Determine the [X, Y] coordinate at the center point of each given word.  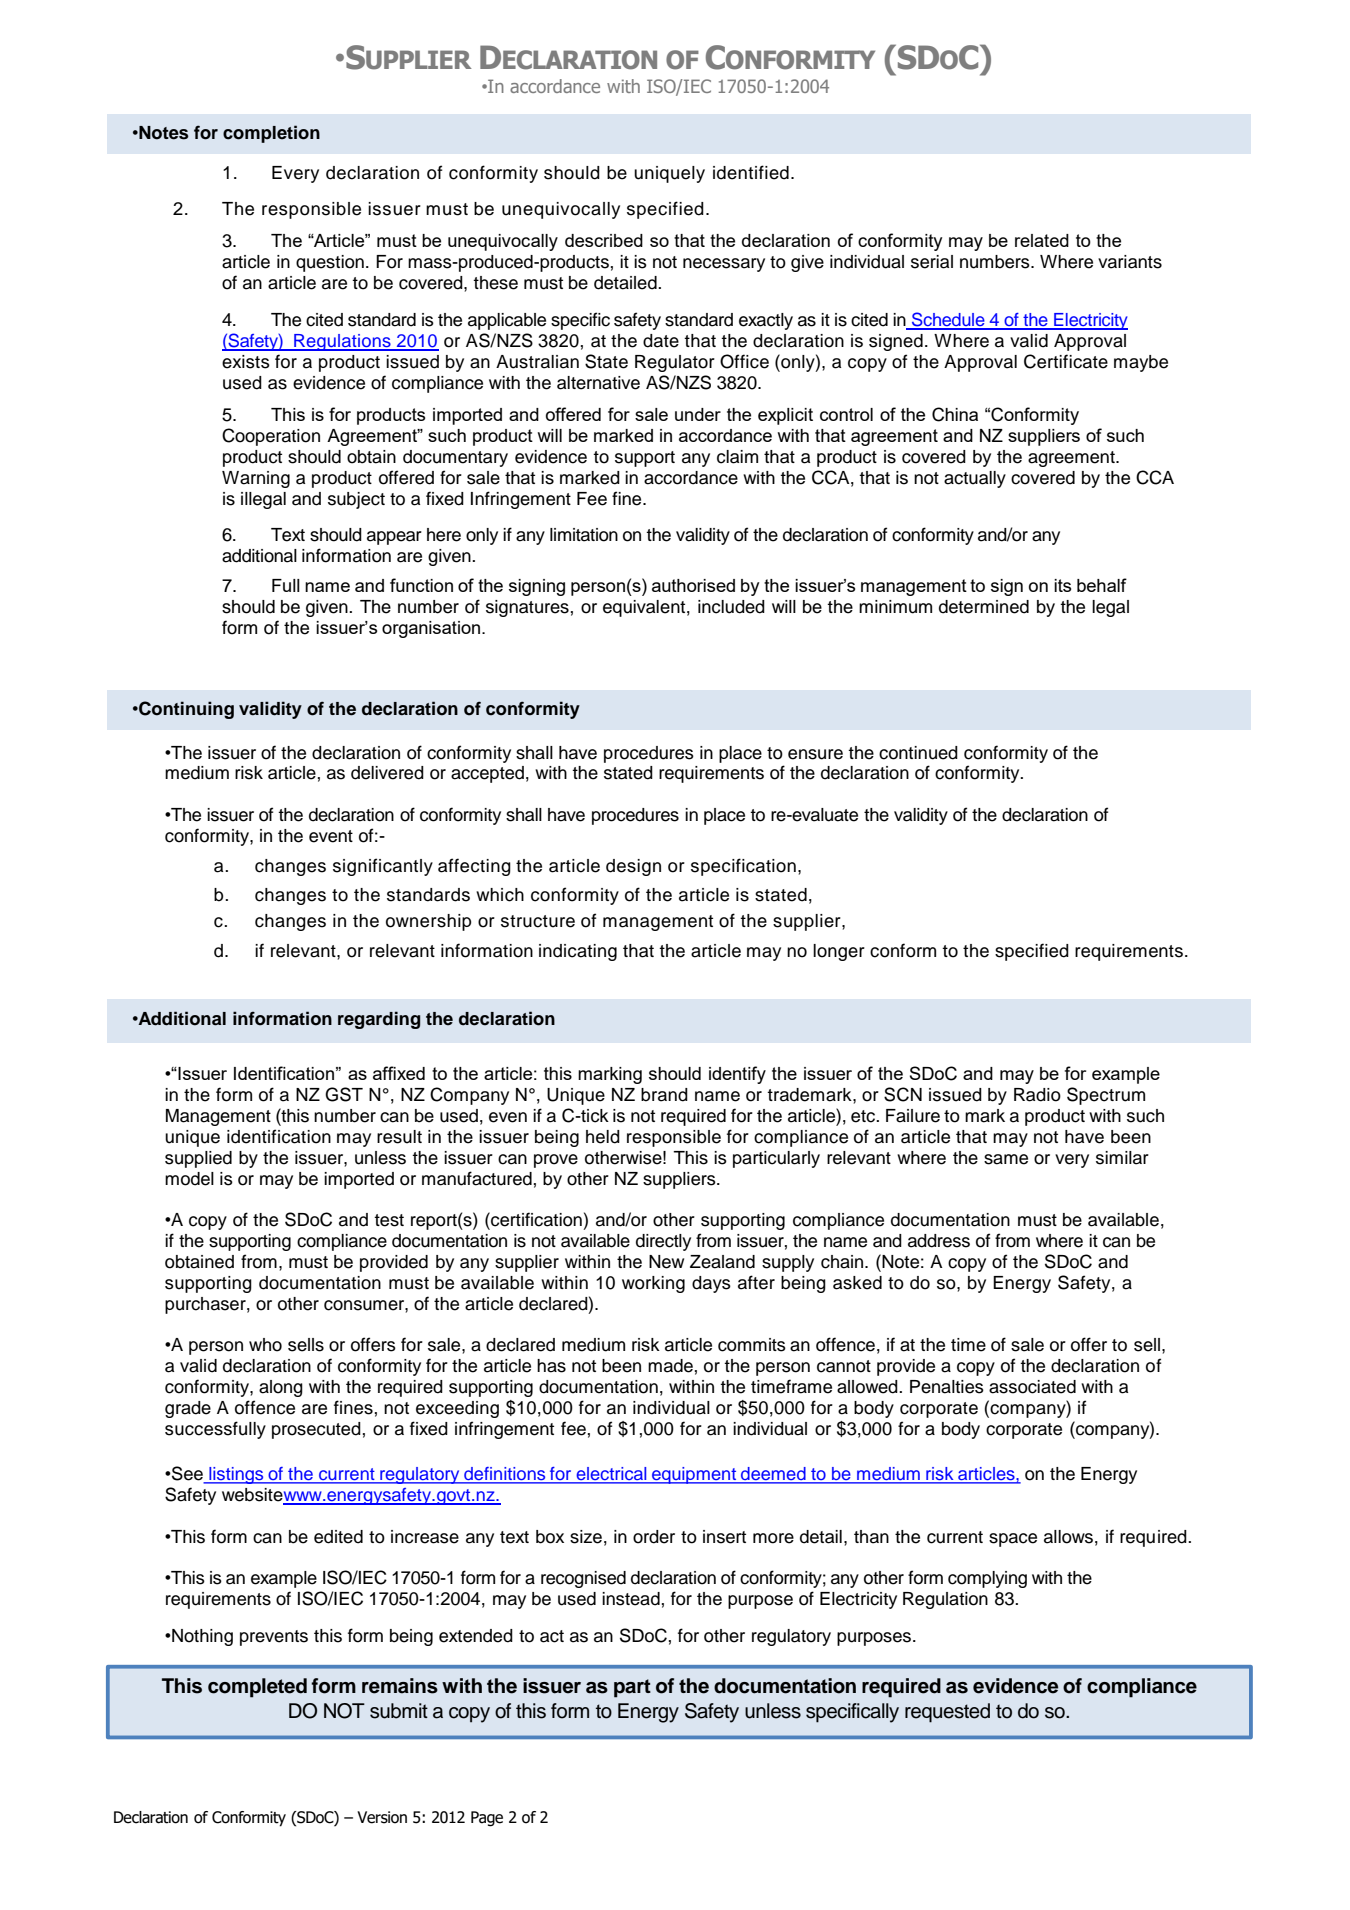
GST [344, 1094]
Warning [256, 479]
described [604, 240]
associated [1032, 1387]
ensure [815, 754]
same [1006, 1159]
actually [975, 479]
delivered [387, 773]
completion [271, 134]
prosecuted [316, 1430]
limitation [584, 535]
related [1042, 240]
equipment [694, 1475]
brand [664, 1095]
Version [382, 1817]
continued [918, 753]
